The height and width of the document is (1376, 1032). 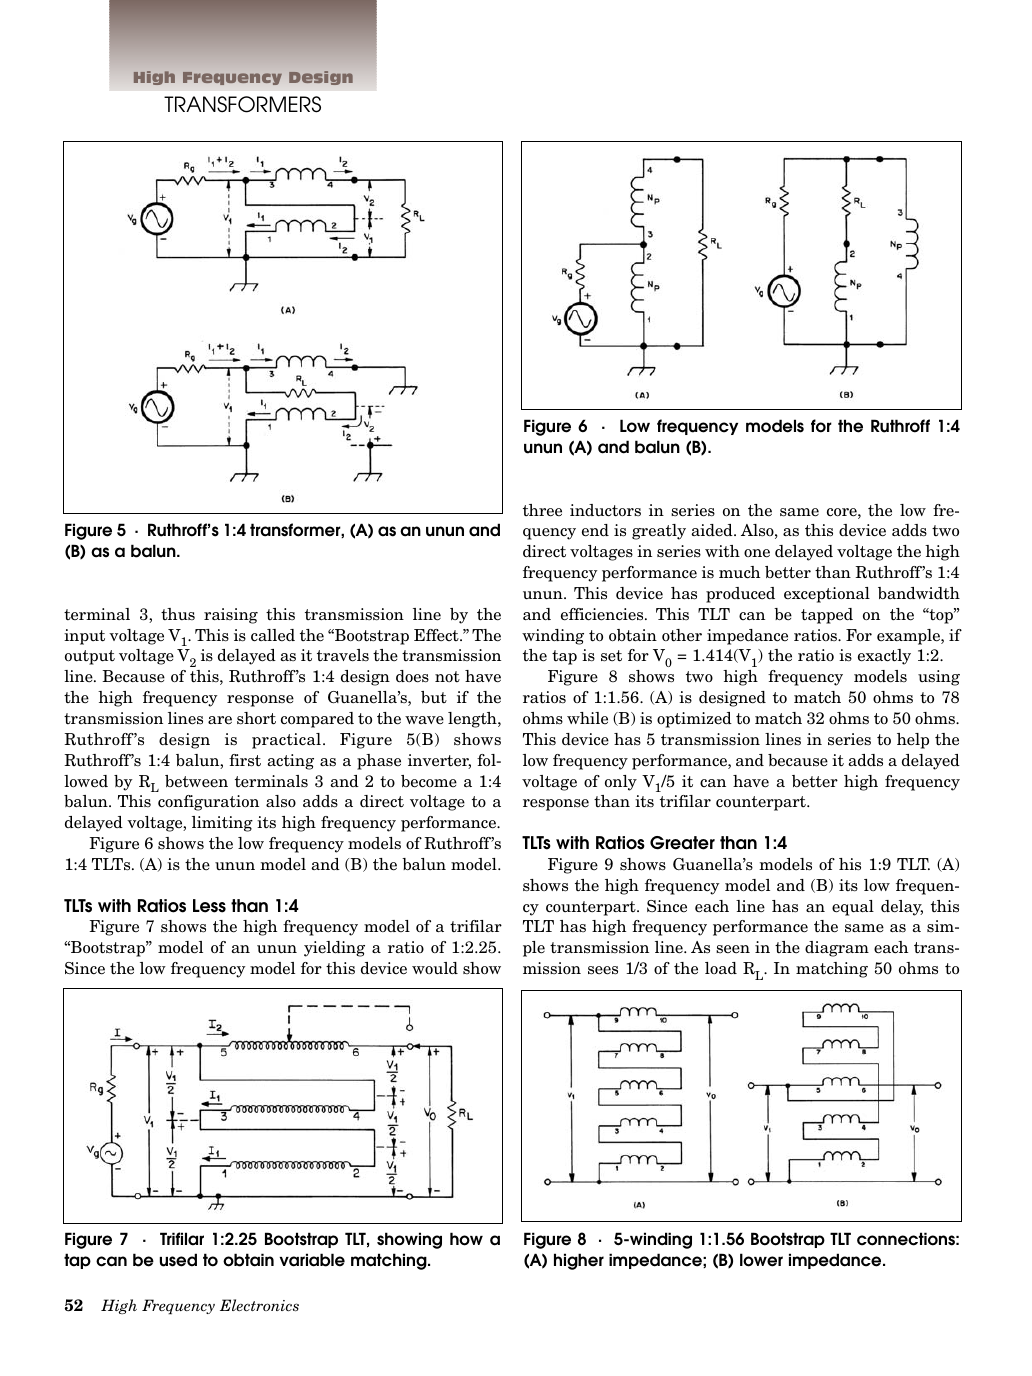 I want to click on would, so click(x=435, y=968).
